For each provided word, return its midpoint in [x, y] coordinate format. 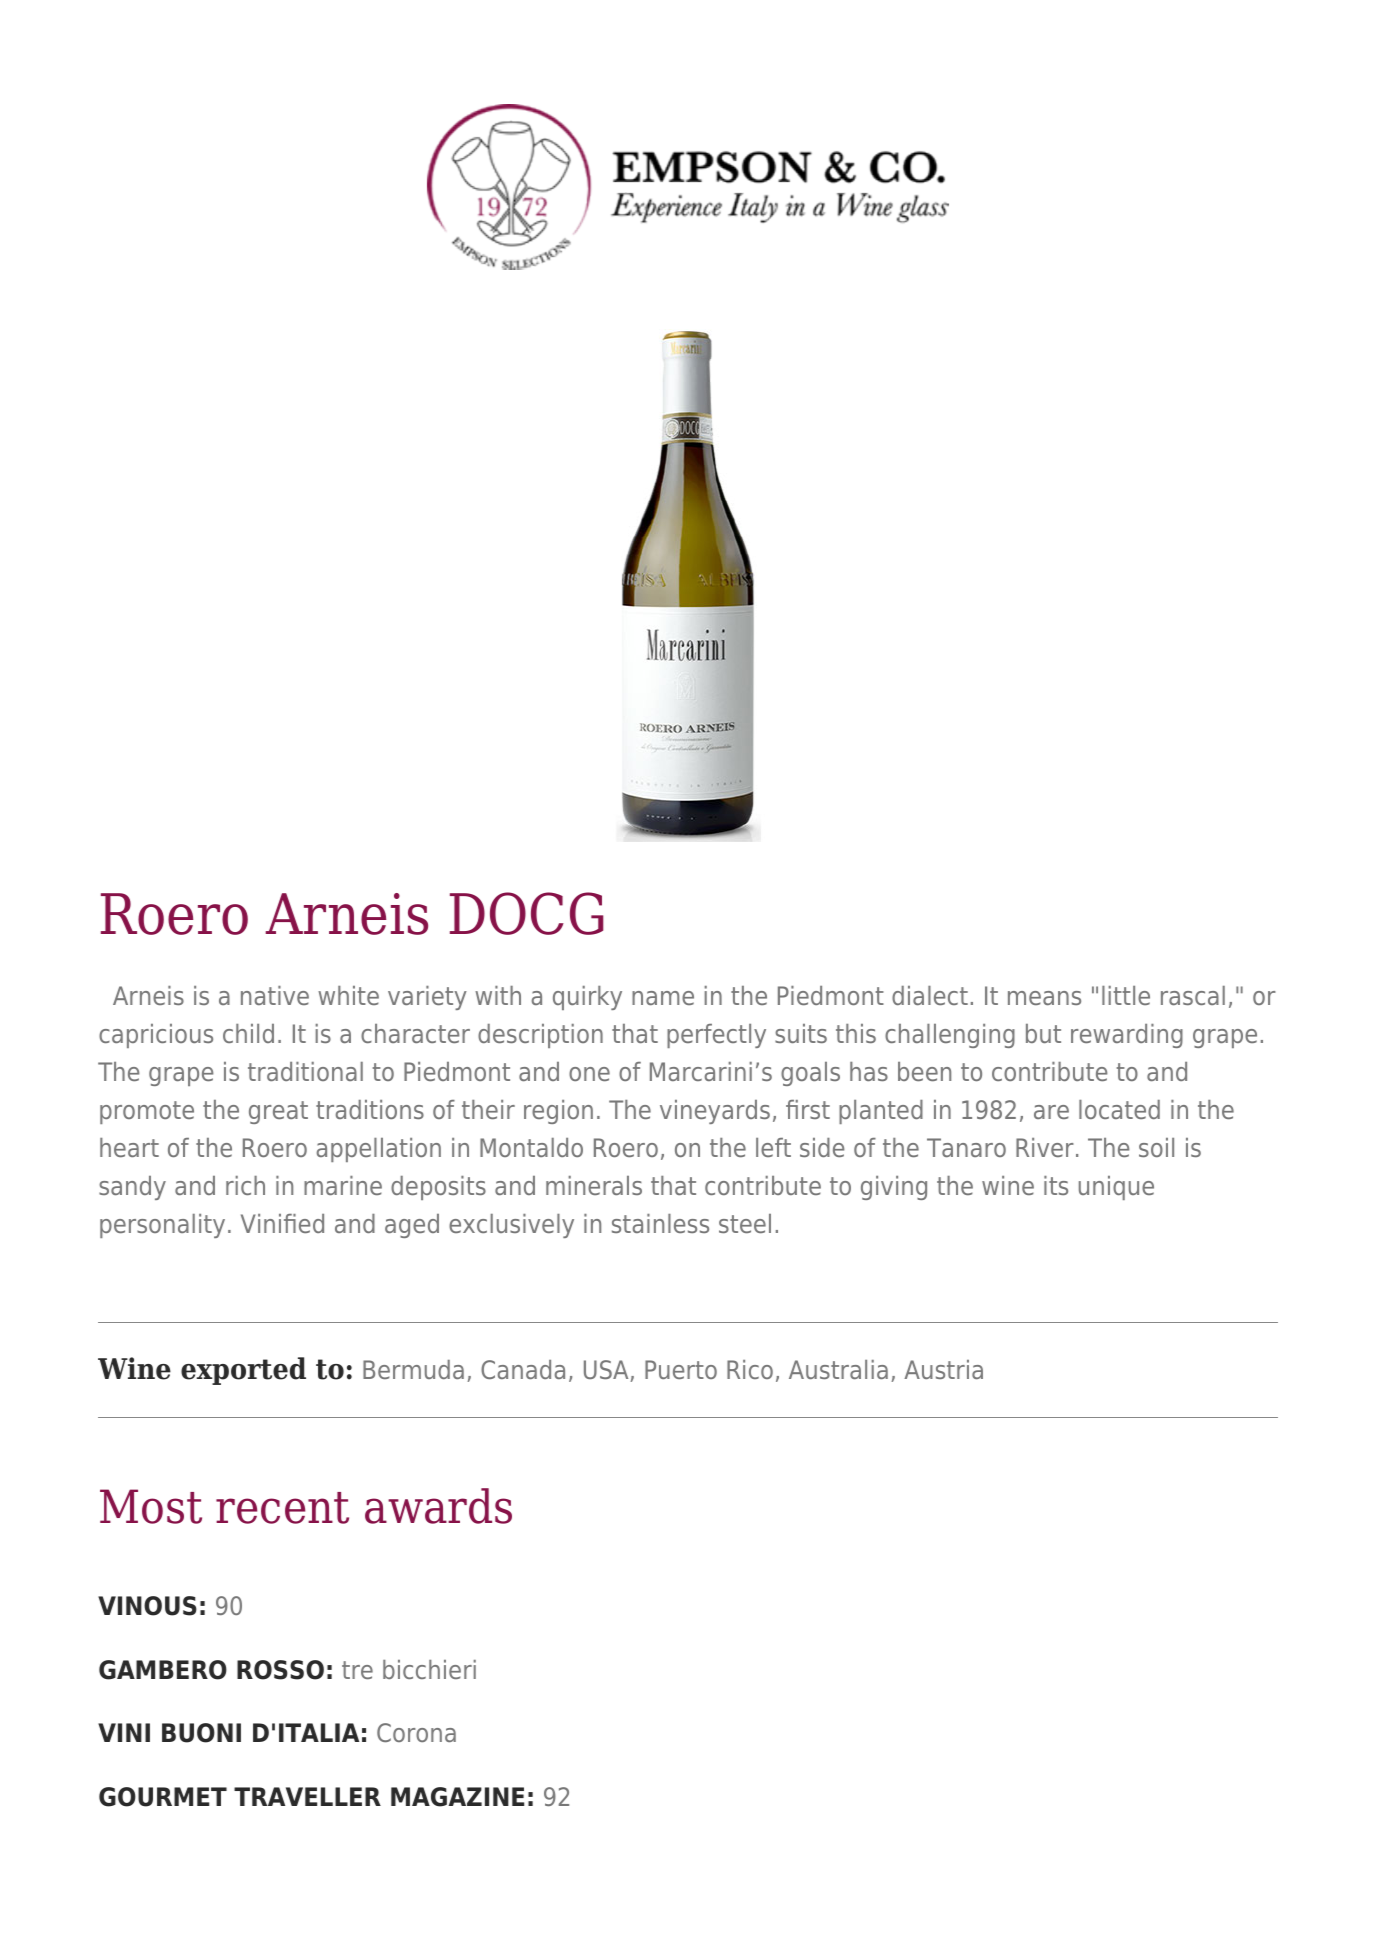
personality [162, 1226]
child [248, 1033]
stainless [660, 1223]
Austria [943, 1369]
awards [438, 1506]
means [1044, 998]
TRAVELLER [307, 1796]
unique [1116, 1188]
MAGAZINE [457, 1797]
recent [282, 1508]
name [663, 998]
